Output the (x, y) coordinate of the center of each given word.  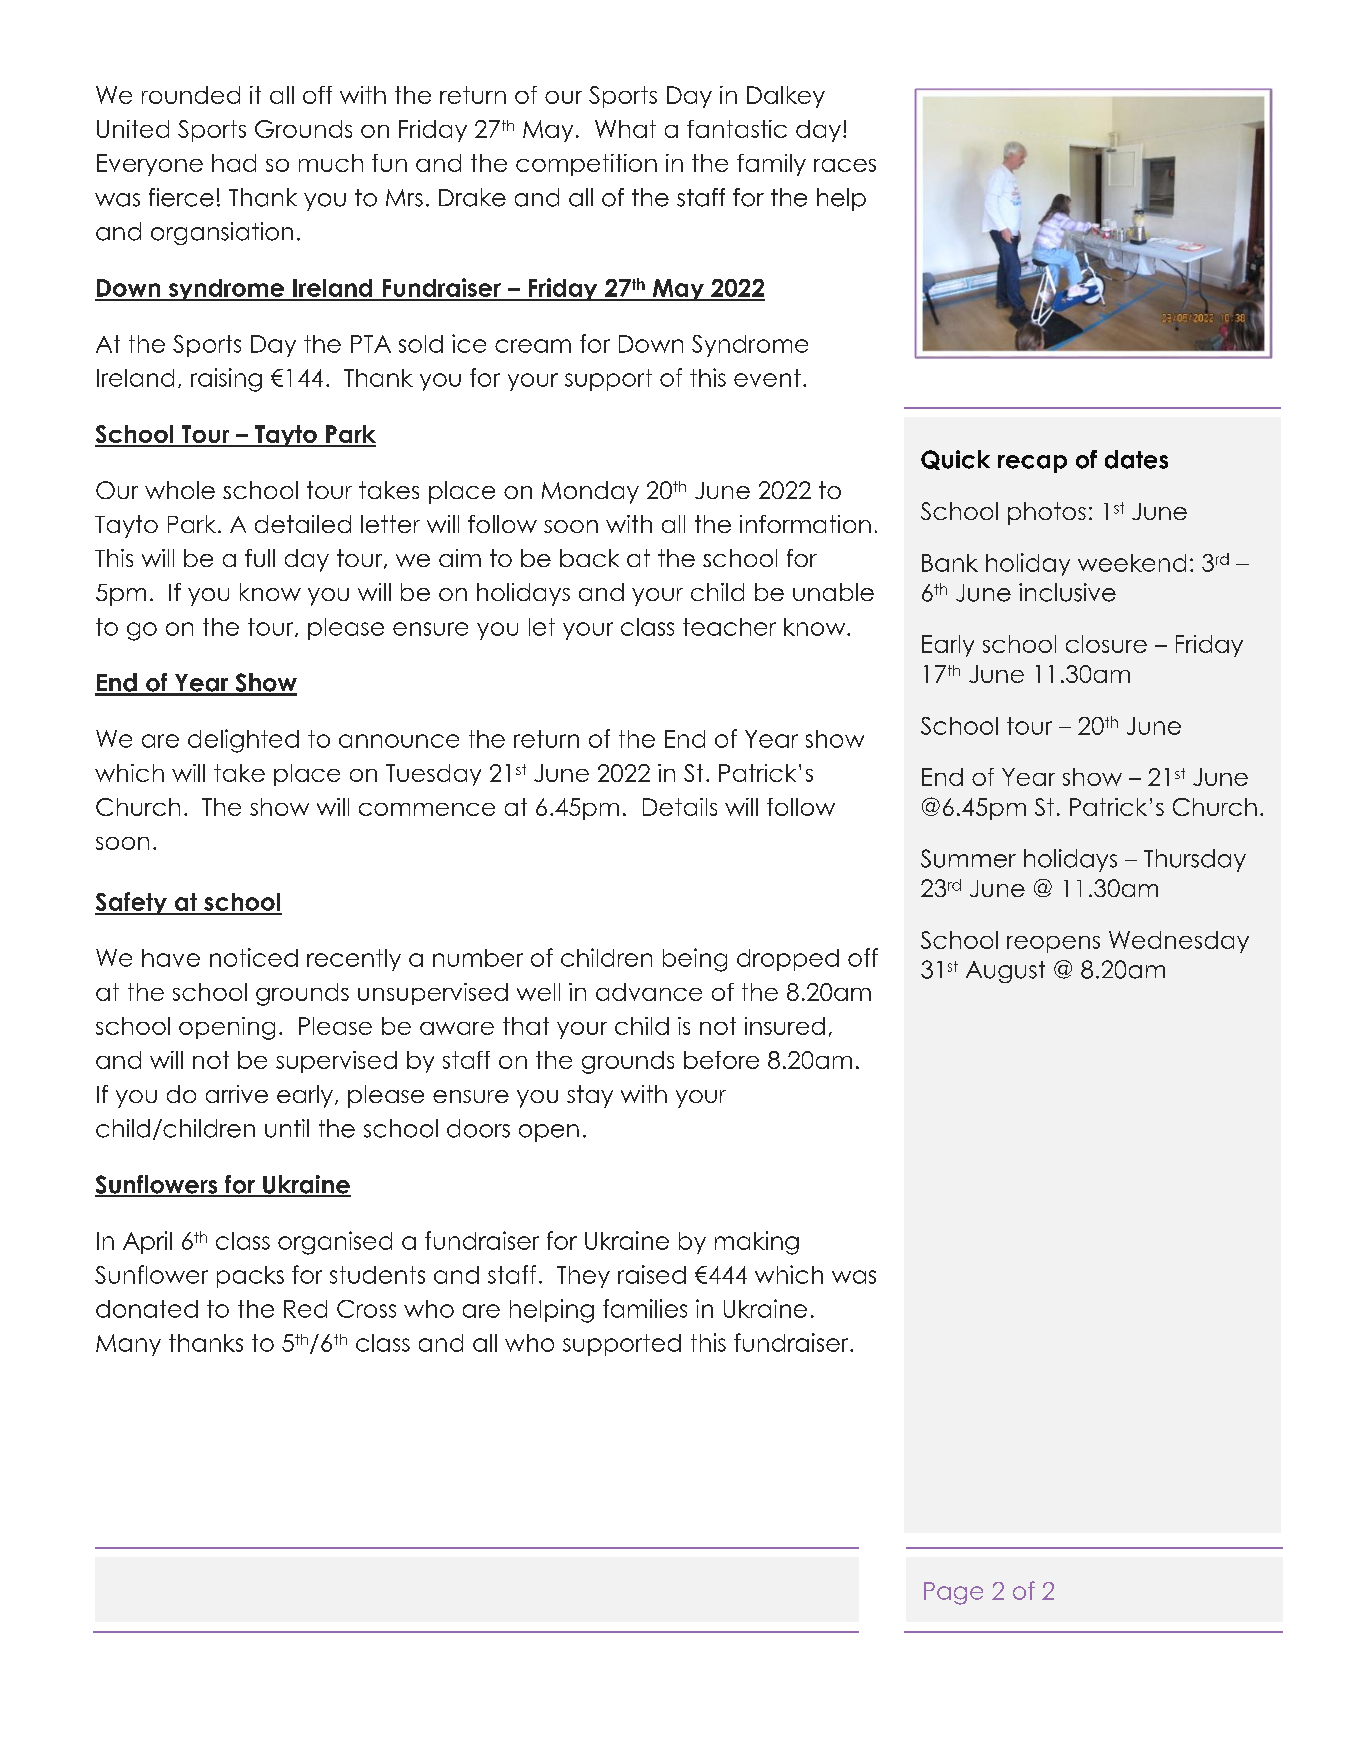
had (234, 163)
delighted (243, 741)
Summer (968, 858)
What (625, 129)
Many (128, 1345)
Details (680, 807)
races (845, 165)
